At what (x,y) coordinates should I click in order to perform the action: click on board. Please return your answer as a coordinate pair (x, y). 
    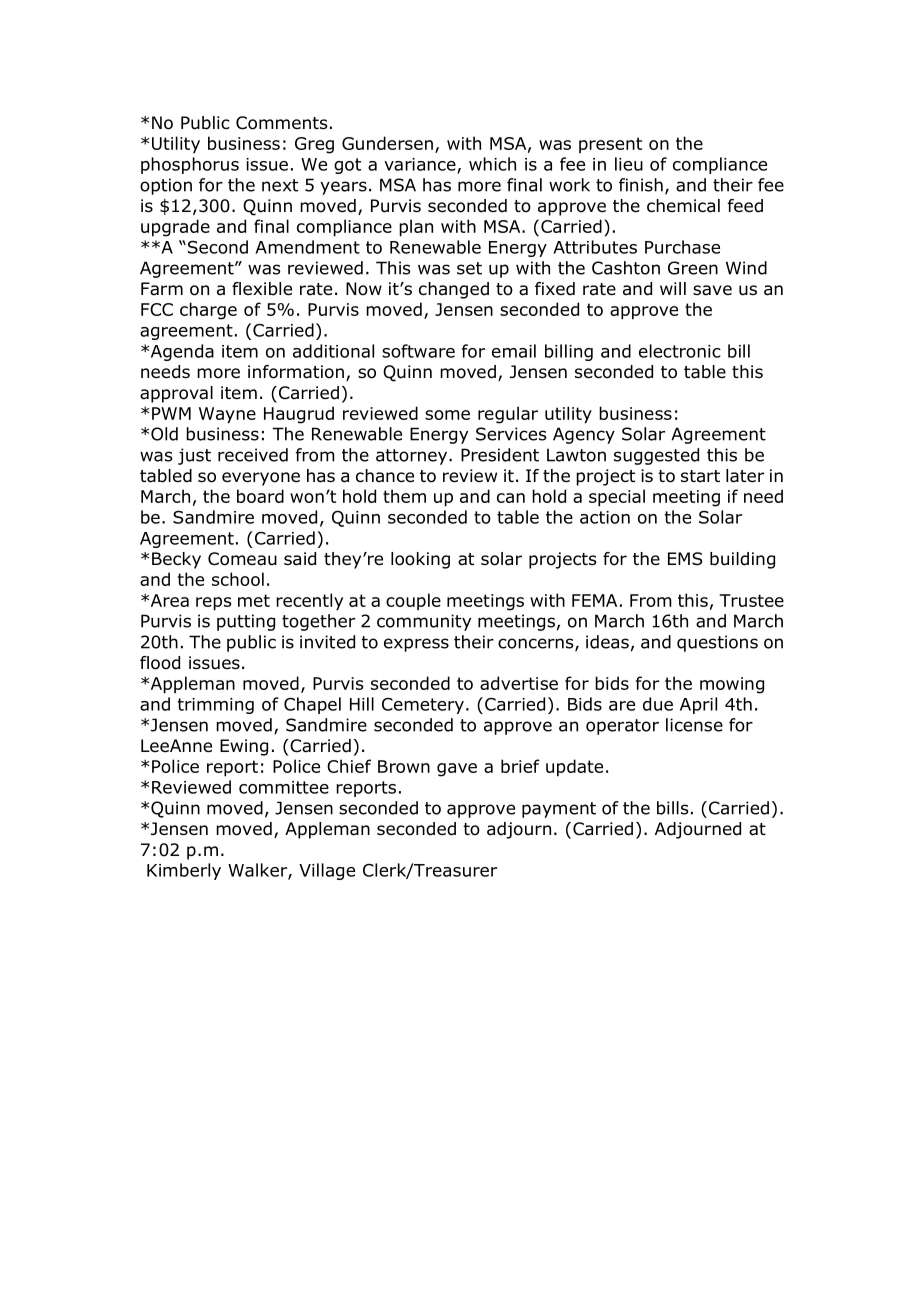
    Looking at the image, I should click on (260, 496).
